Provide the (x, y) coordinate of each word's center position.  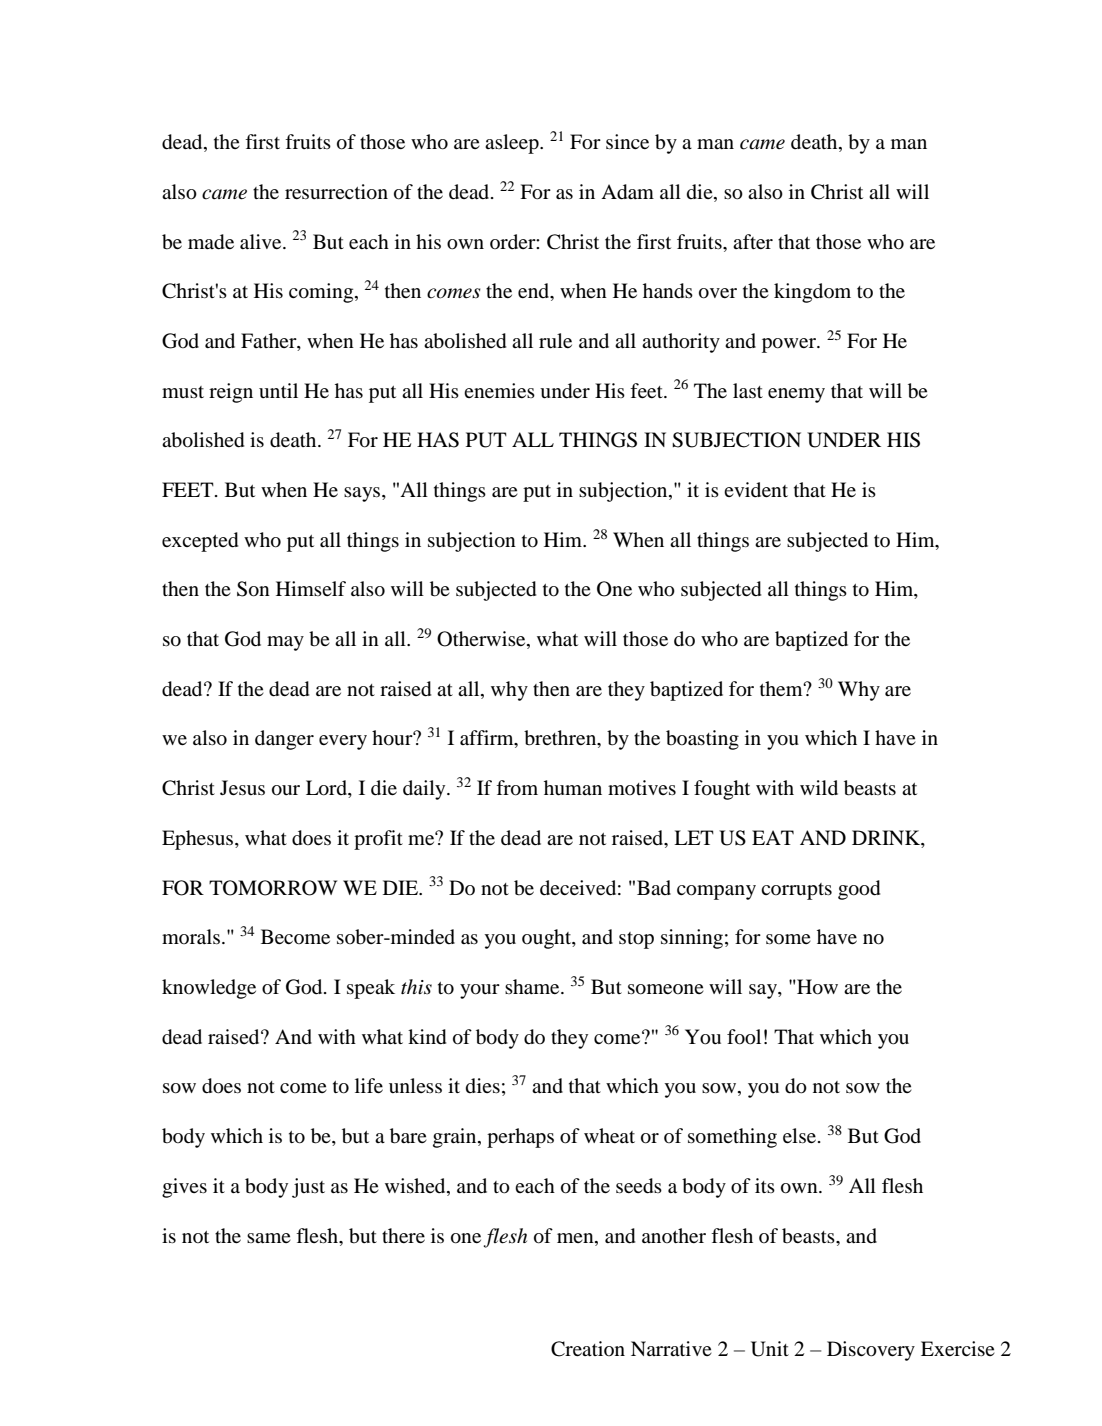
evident (756, 490)
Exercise (958, 1348)
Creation (588, 1349)
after (753, 241)
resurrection (336, 192)
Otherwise (482, 640)
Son (253, 589)
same (269, 1238)
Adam (627, 192)
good (859, 890)
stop (636, 940)
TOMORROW (273, 888)
